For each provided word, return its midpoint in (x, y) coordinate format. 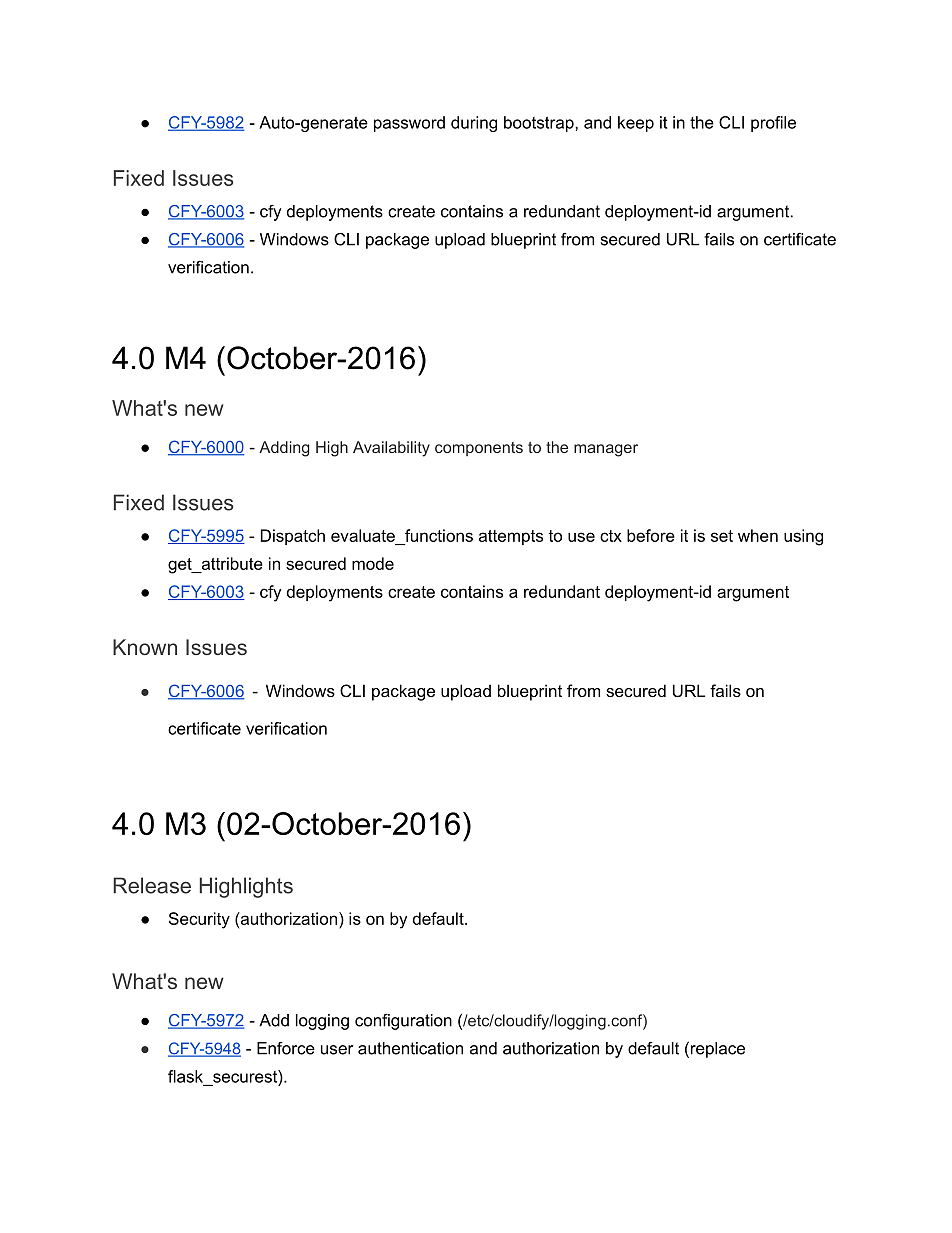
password (409, 124)
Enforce (286, 1048)
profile (773, 124)
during (474, 124)
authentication (410, 1048)
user (337, 1050)
